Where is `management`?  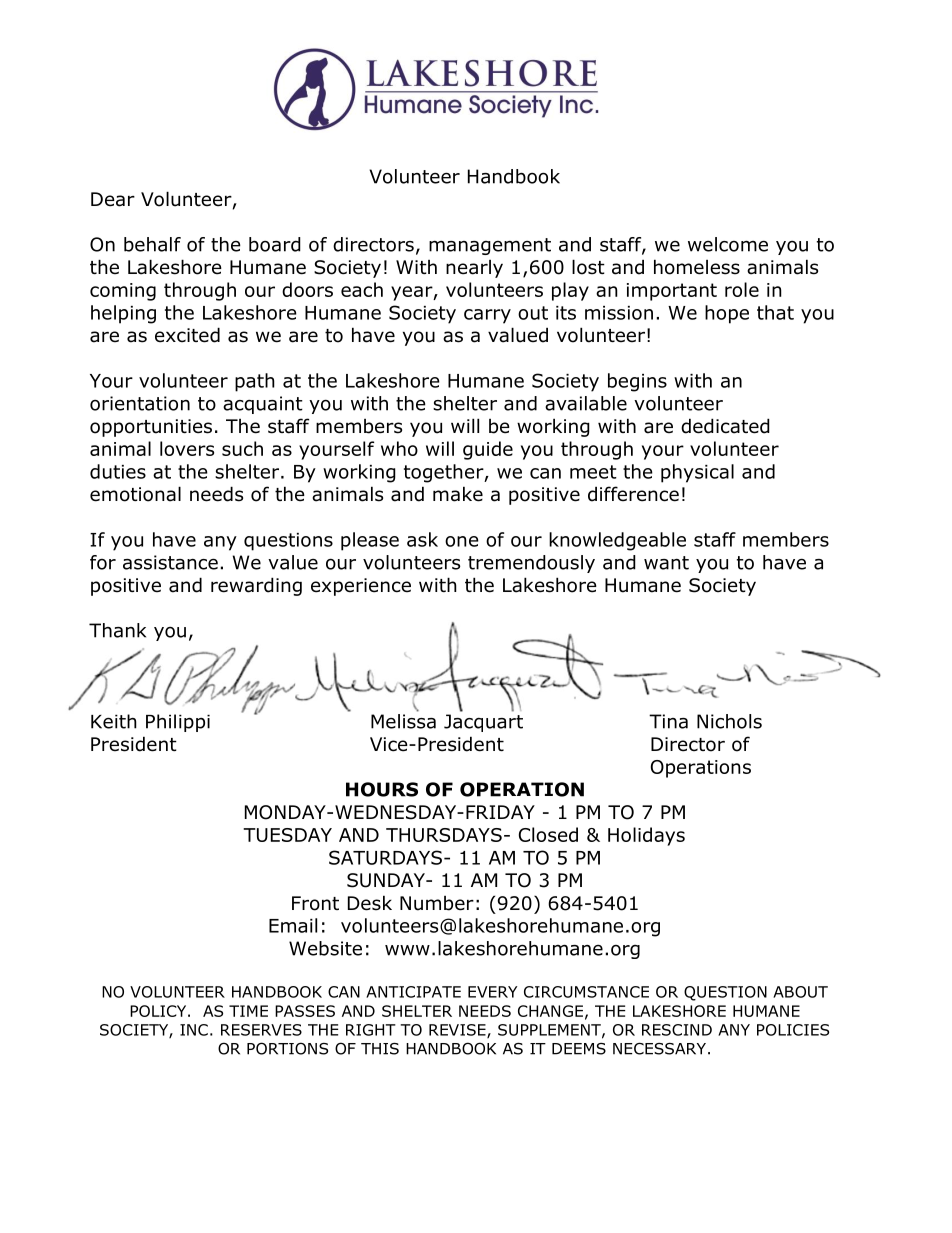 management is located at coordinates (490, 246).
